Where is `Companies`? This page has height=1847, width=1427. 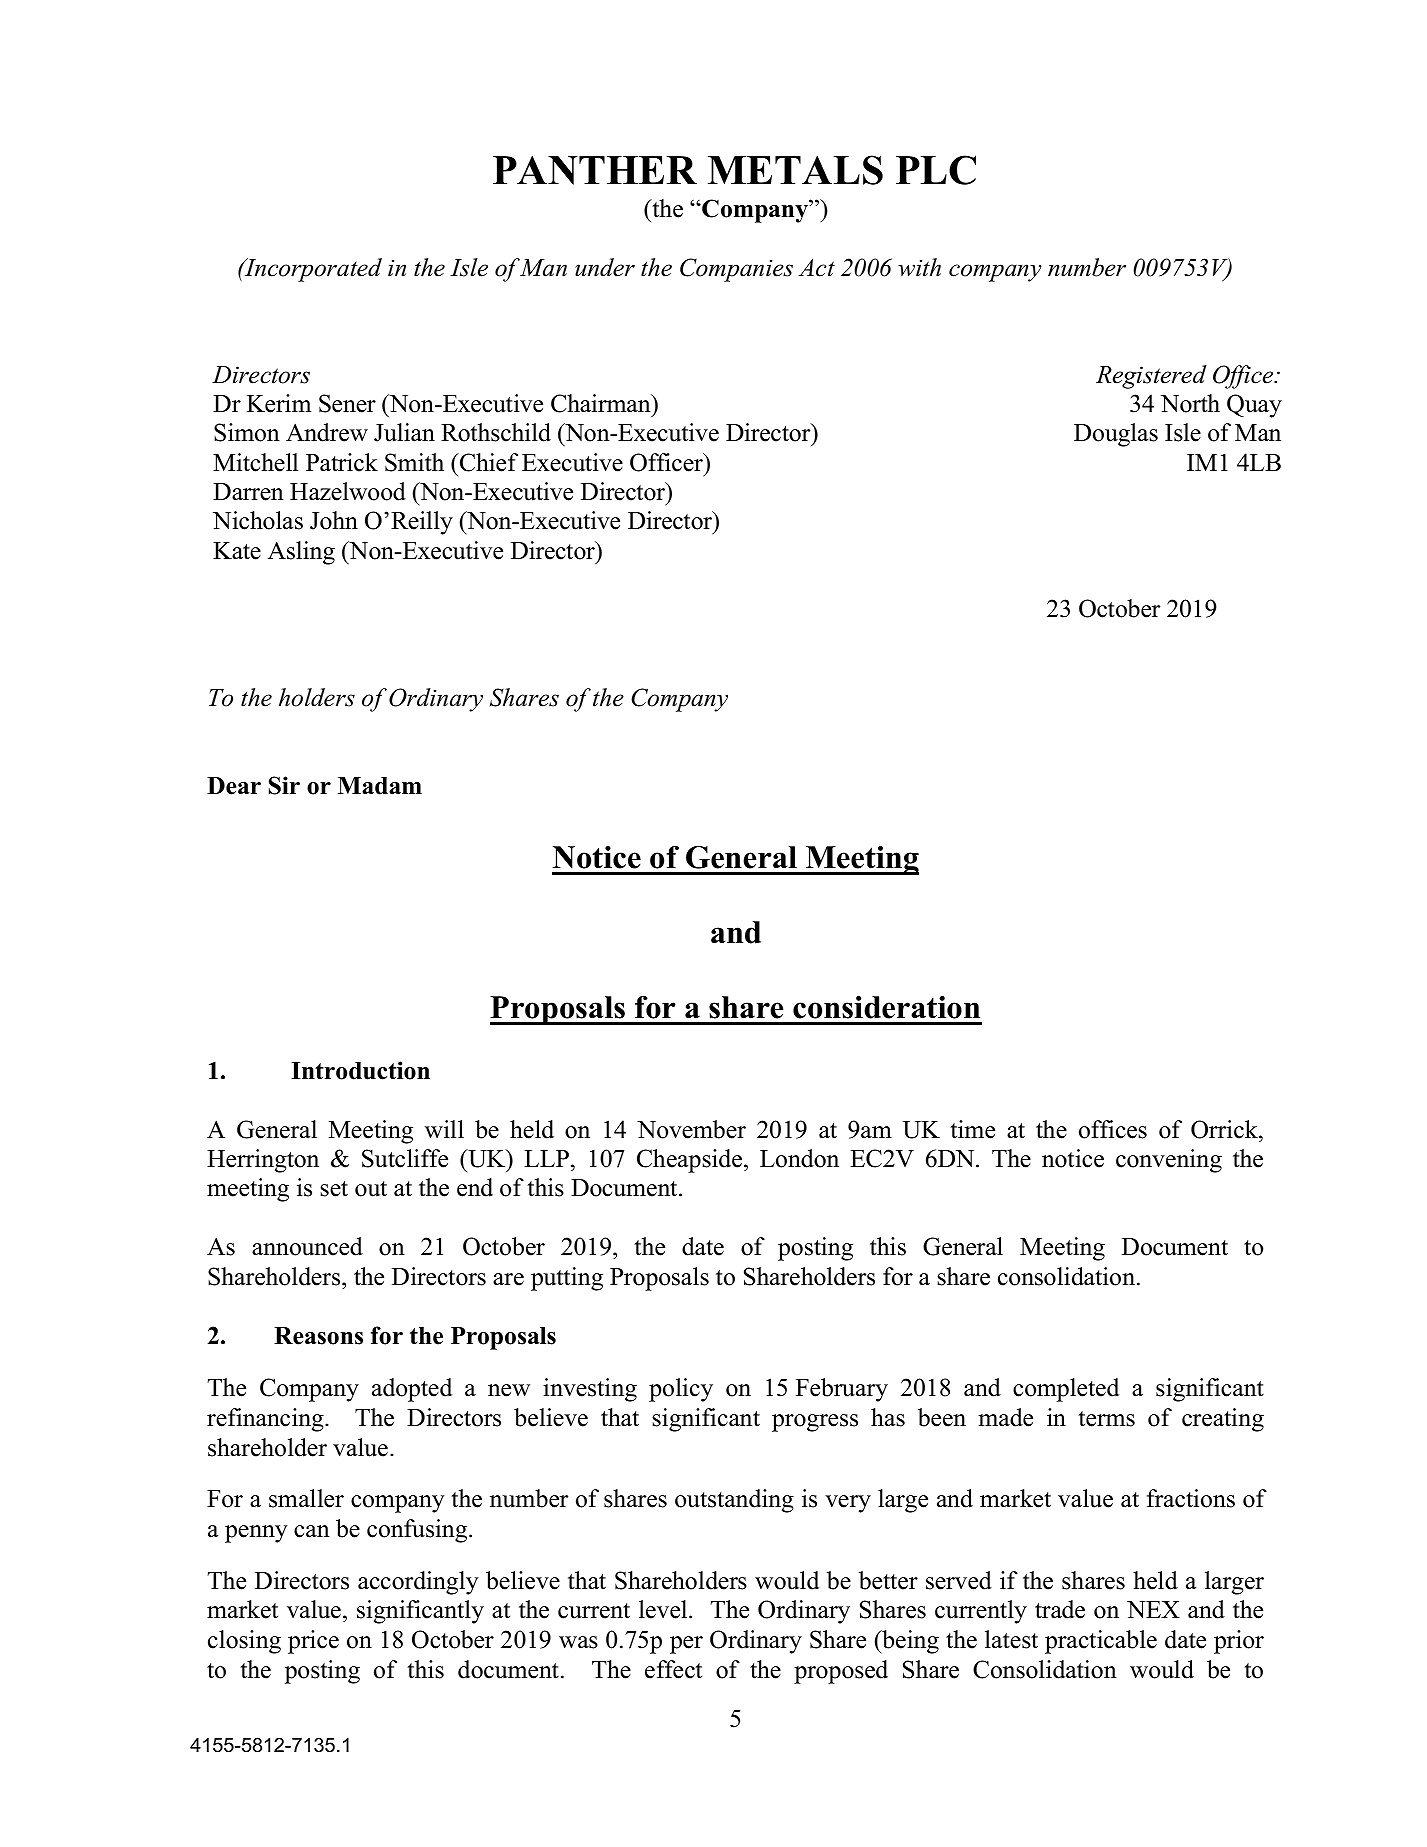 Companies is located at coordinates (736, 270).
